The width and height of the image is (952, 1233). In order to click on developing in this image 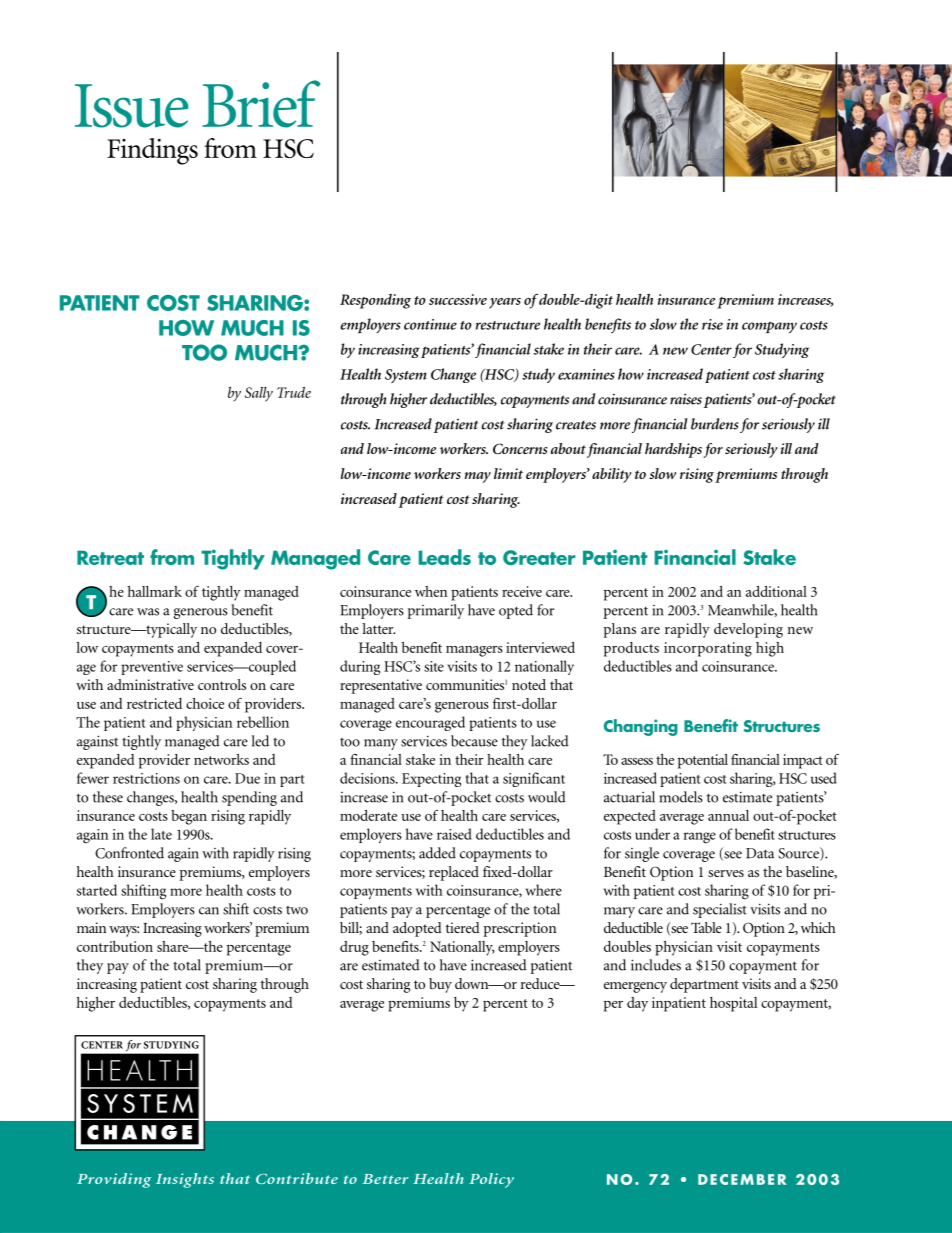, I will do `click(748, 630)`.
